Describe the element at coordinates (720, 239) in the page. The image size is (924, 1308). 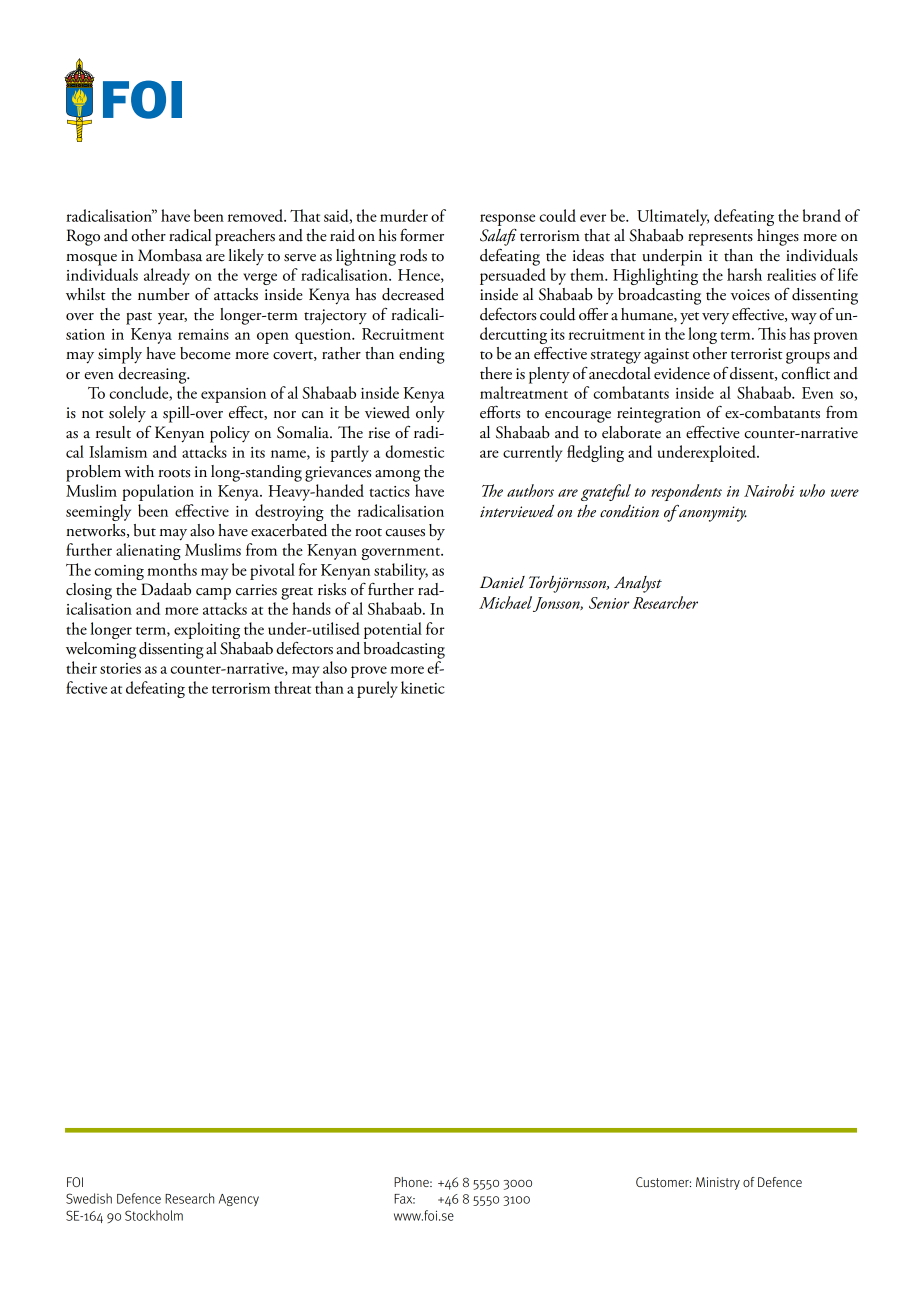
I see `represents` at that location.
